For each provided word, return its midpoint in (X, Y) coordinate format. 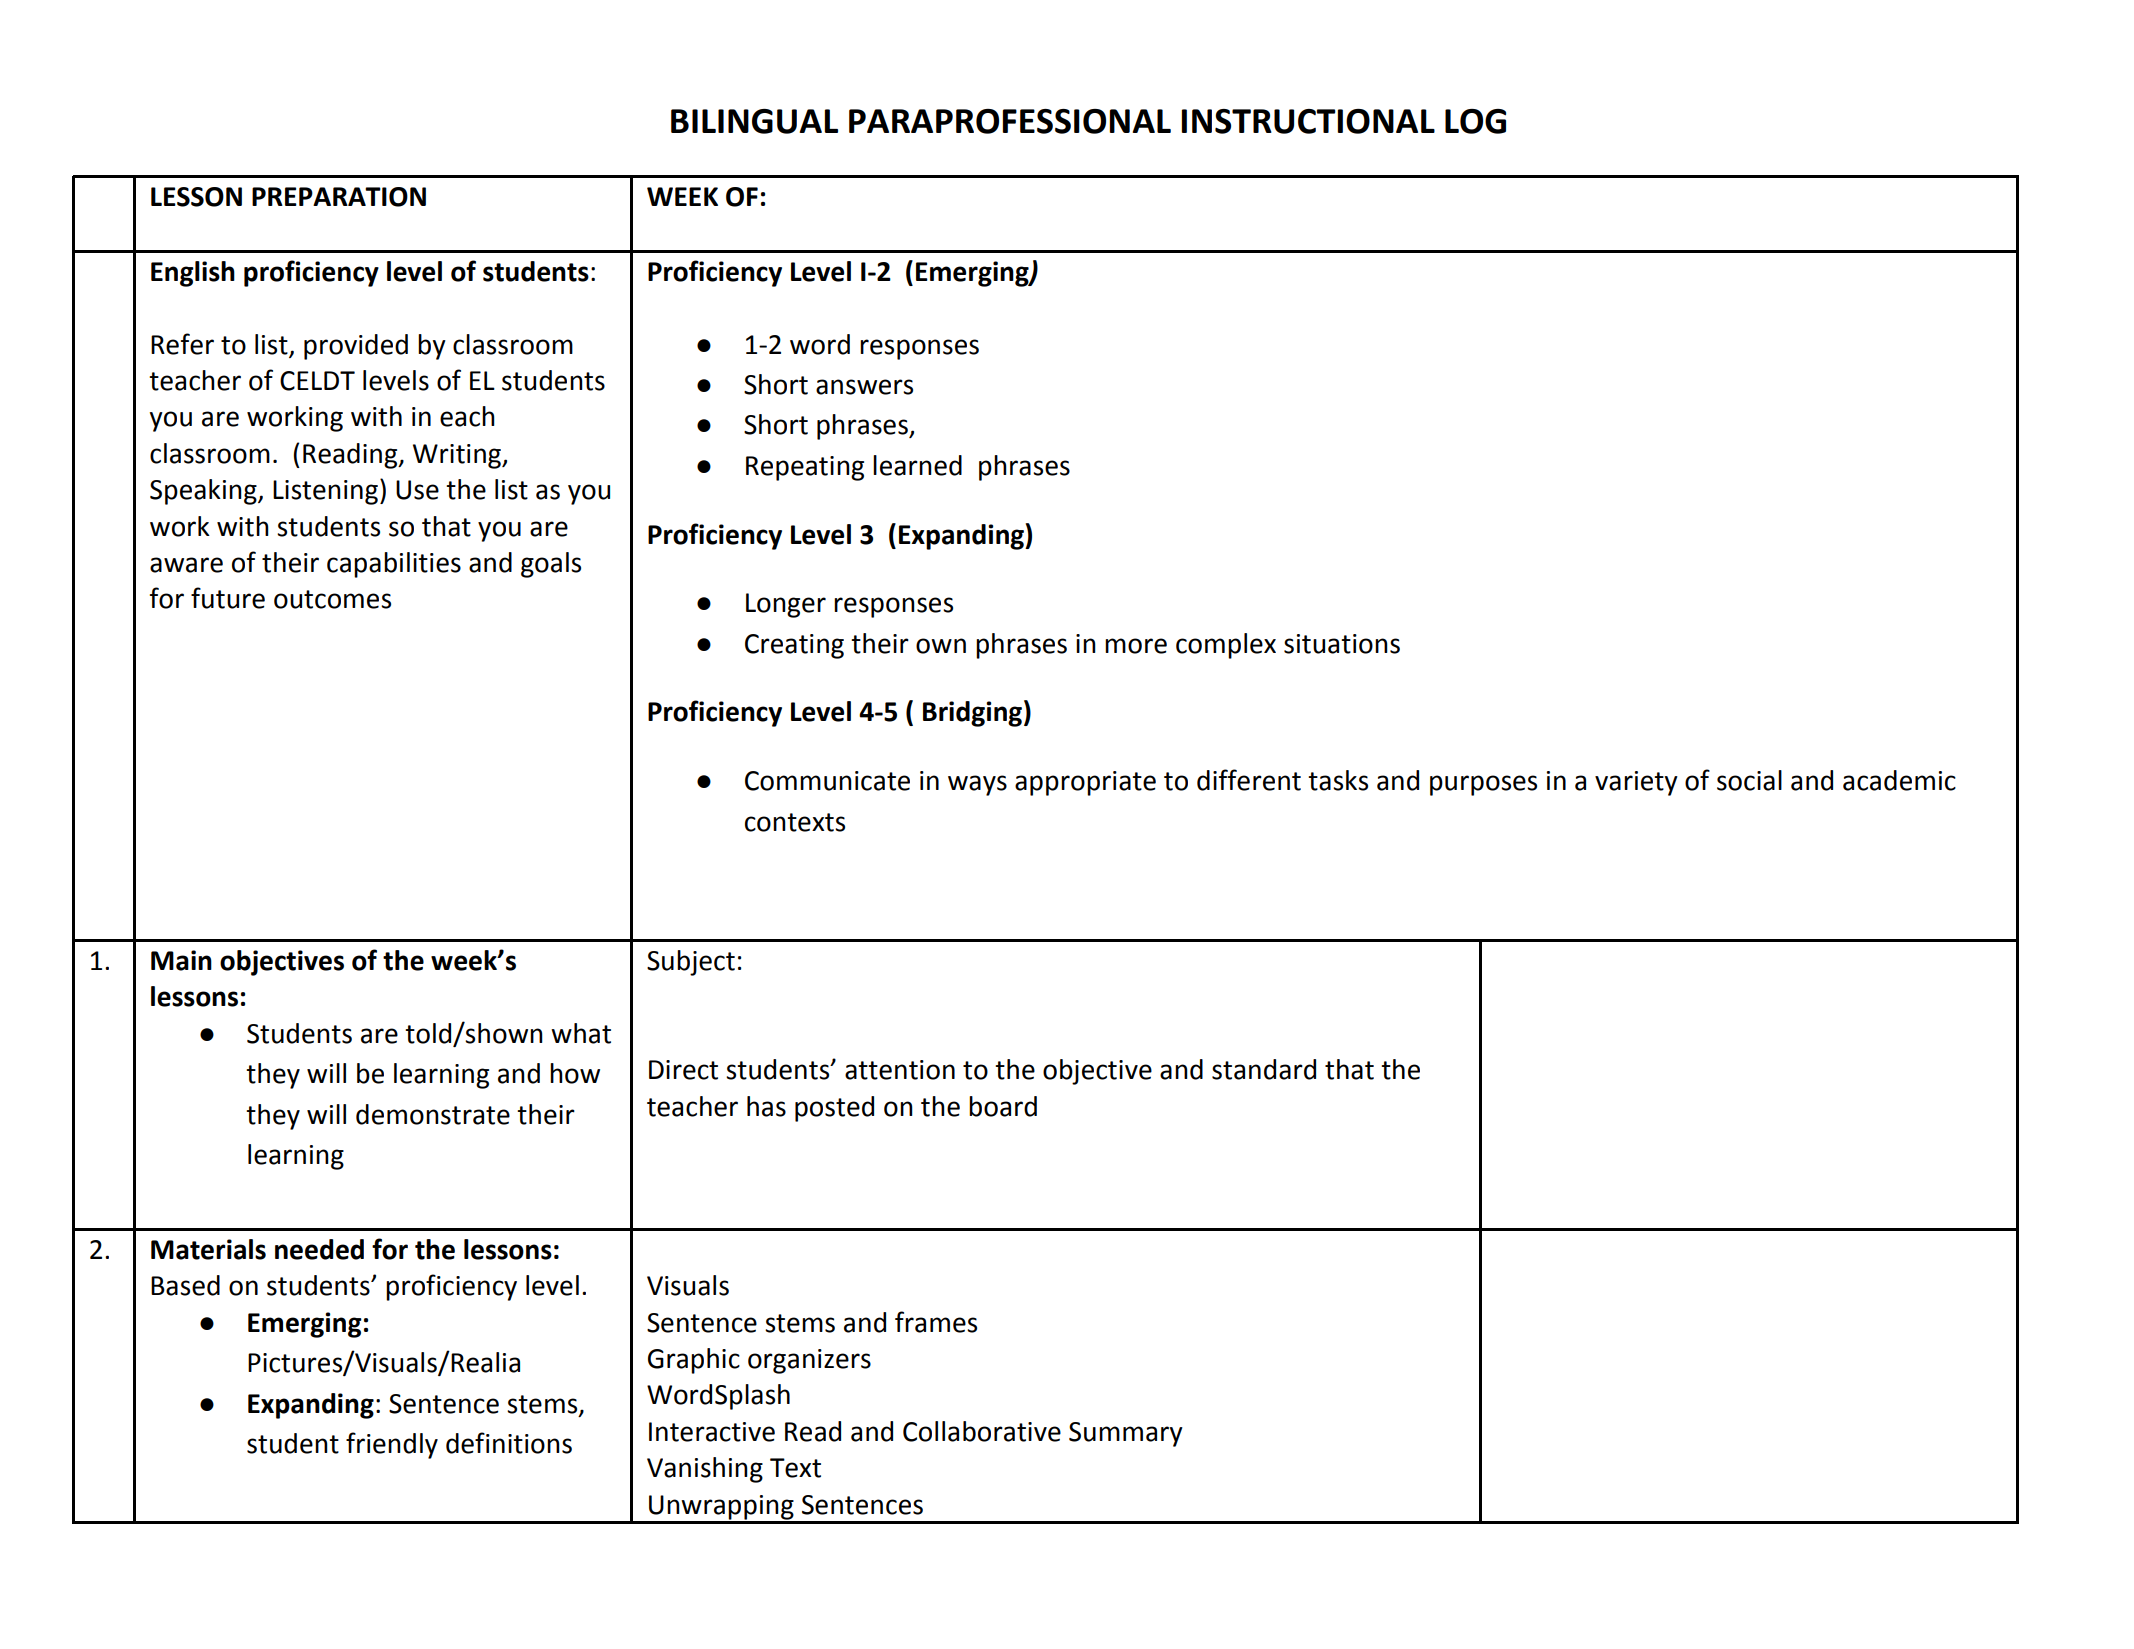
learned (917, 465)
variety (1636, 783)
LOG (1475, 121)
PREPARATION (339, 197)
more (1136, 646)
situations (1342, 644)
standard (1264, 1069)
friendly (392, 1445)
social (1749, 780)
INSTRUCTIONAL (1308, 121)
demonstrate (433, 1114)
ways (977, 785)
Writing (458, 456)
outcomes (332, 599)
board (1003, 1106)
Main (181, 960)
